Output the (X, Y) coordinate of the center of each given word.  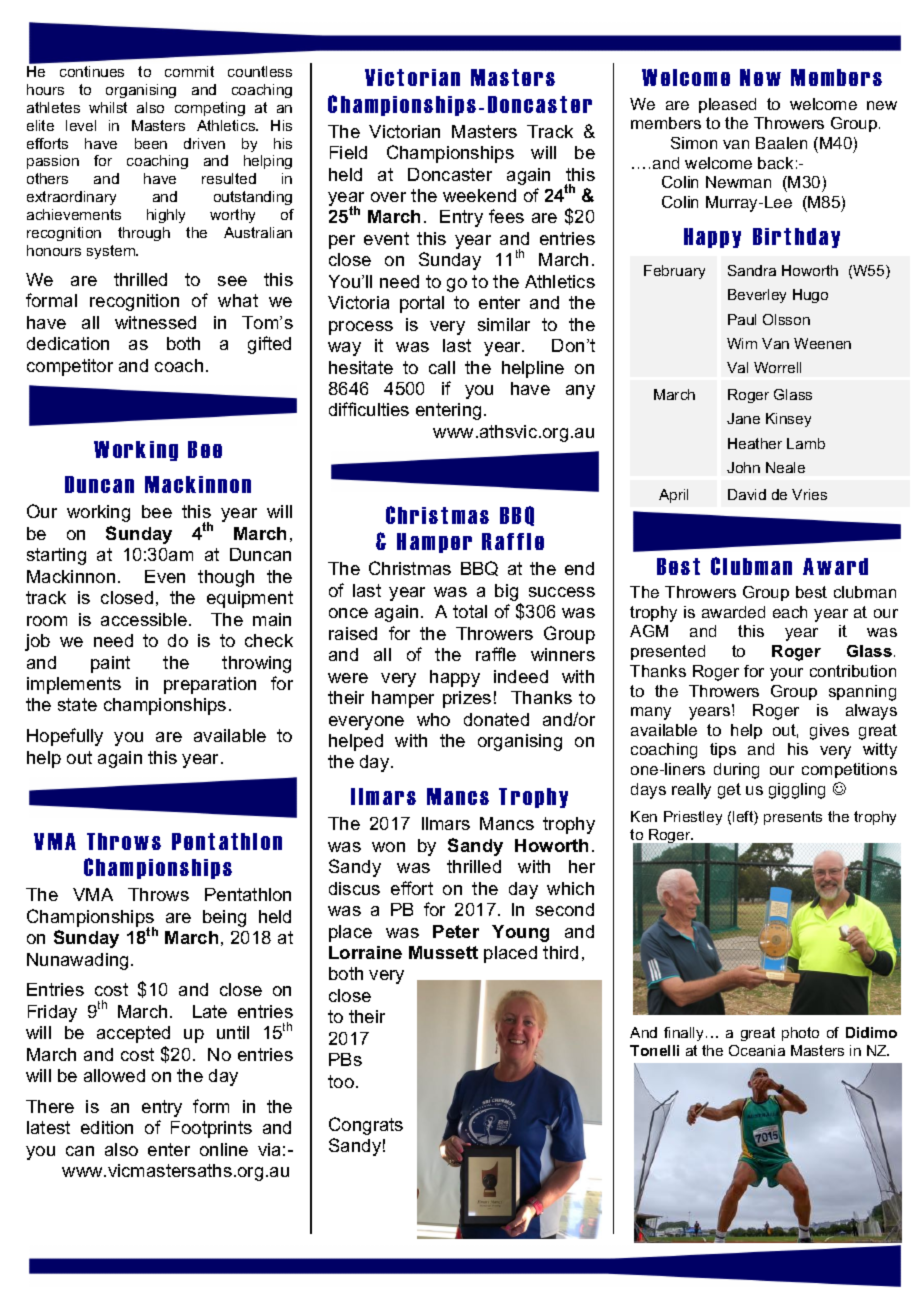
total (470, 611)
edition (107, 1127)
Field (348, 152)
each (790, 612)
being (224, 918)
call (442, 367)
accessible (145, 619)
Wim (742, 343)
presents (793, 818)
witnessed (155, 322)
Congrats (366, 1126)
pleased (727, 105)
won (388, 847)
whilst (108, 107)
